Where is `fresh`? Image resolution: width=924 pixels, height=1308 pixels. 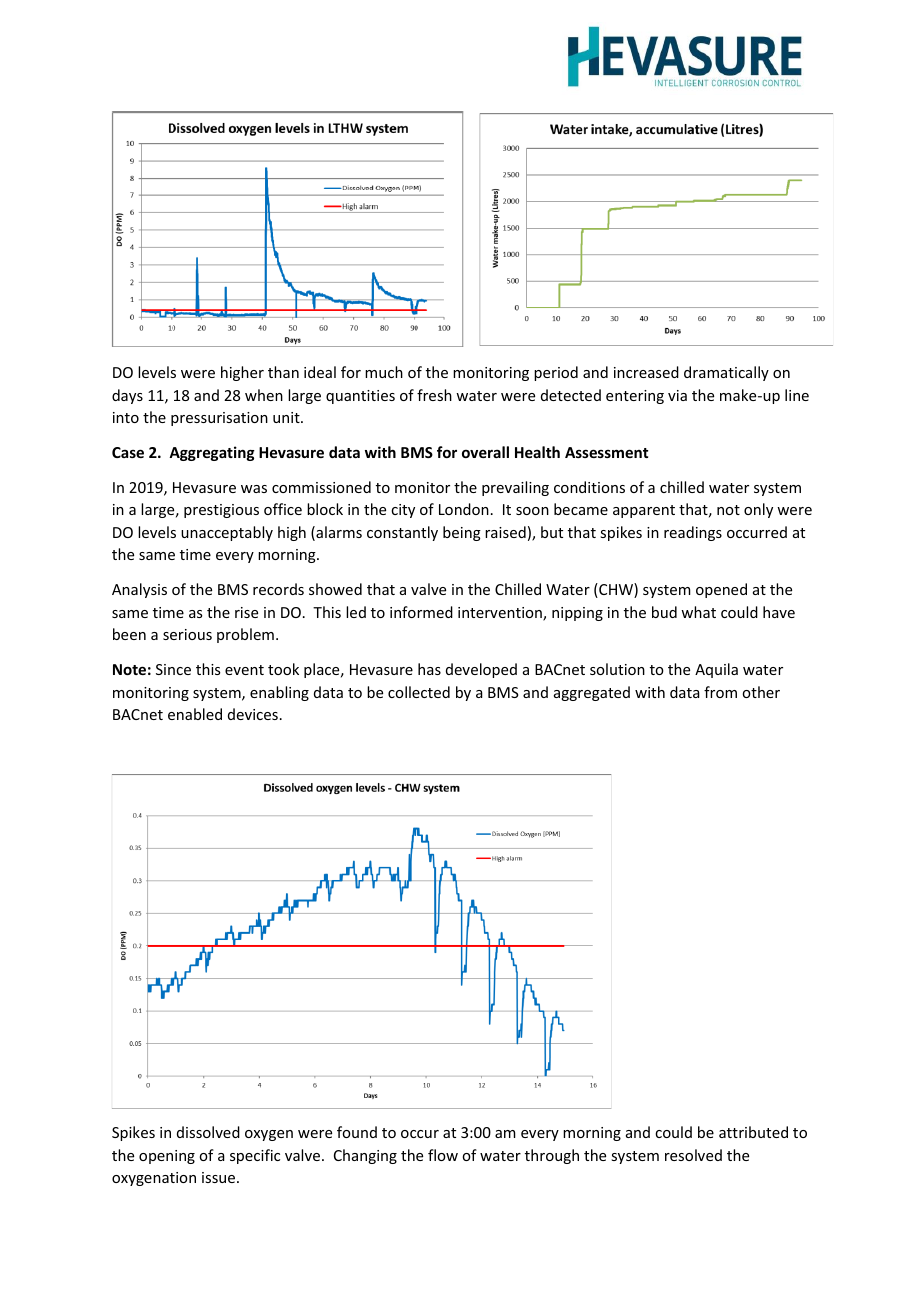
fresh is located at coordinates (434, 395).
